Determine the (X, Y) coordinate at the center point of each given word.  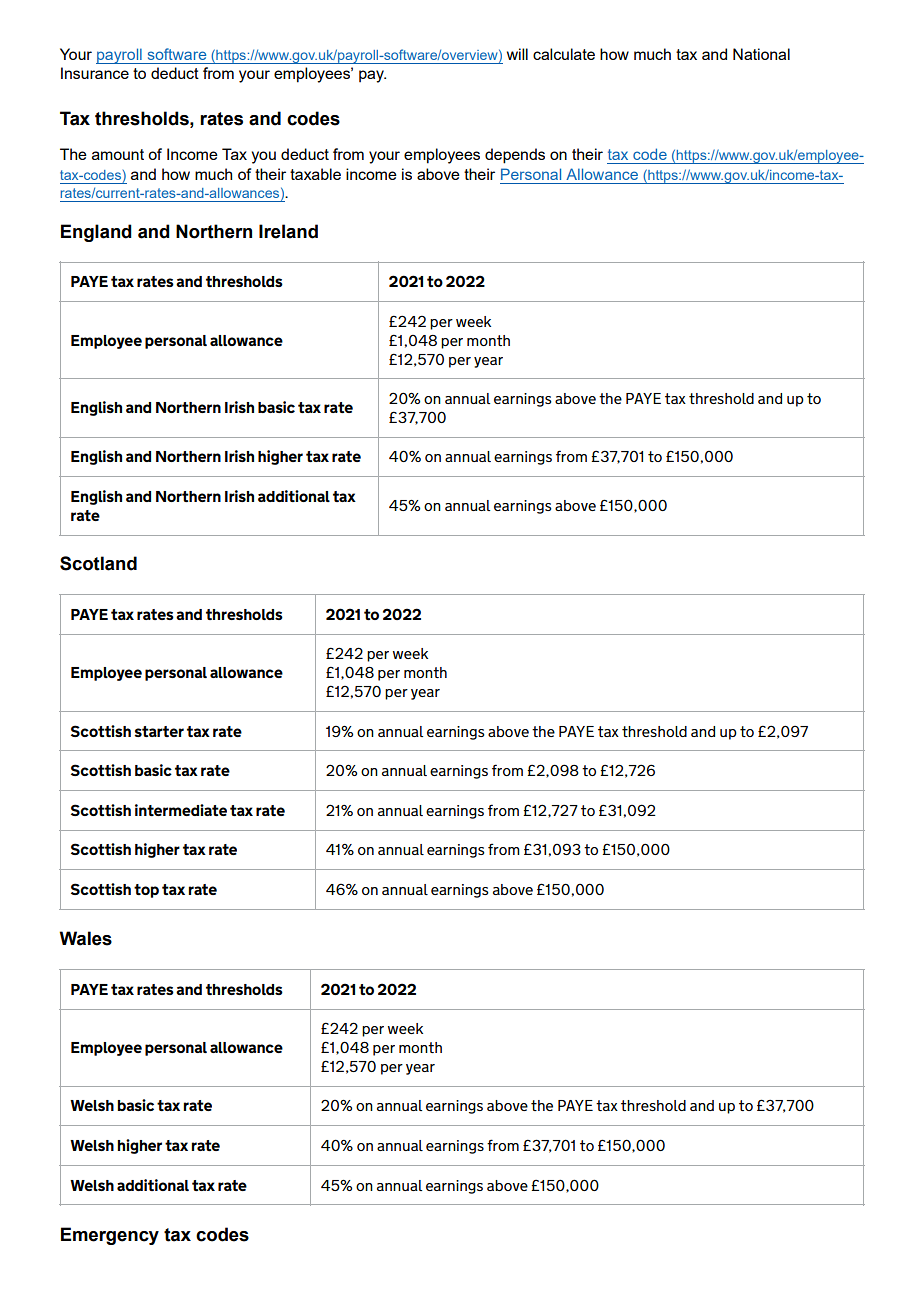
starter (159, 731)
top (146, 891)
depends (515, 156)
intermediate (181, 810)
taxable (315, 174)
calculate (564, 54)
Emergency (110, 1236)
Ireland (288, 231)
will (517, 54)
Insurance (95, 73)
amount (118, 154)
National (761, 54)
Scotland (98, 563)
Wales (85, 938)
